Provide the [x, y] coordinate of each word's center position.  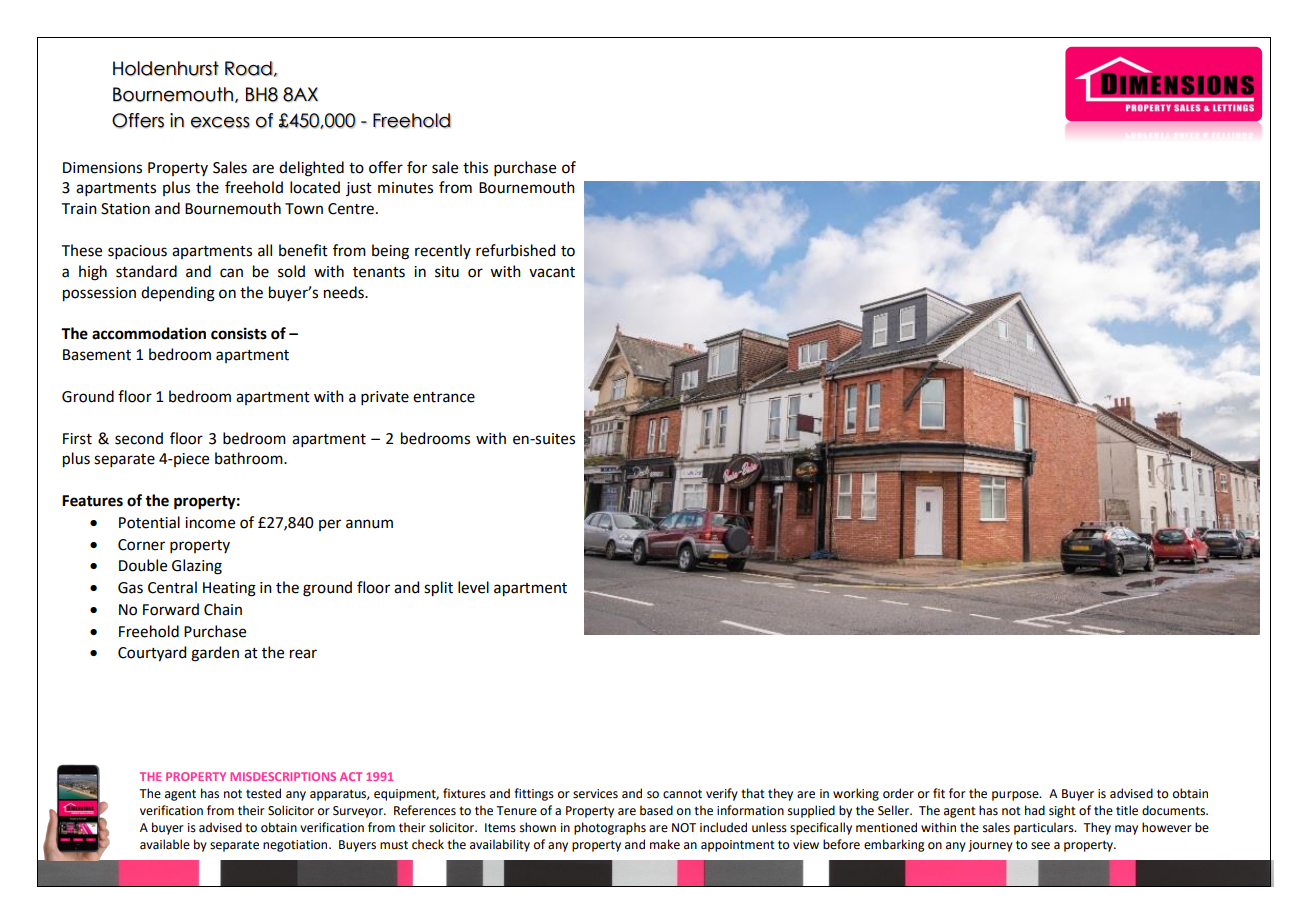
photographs [610, 828]
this [475, 167]
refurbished [515, 250]
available [165, 844]
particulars [1045, 828]
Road [249, 68]
